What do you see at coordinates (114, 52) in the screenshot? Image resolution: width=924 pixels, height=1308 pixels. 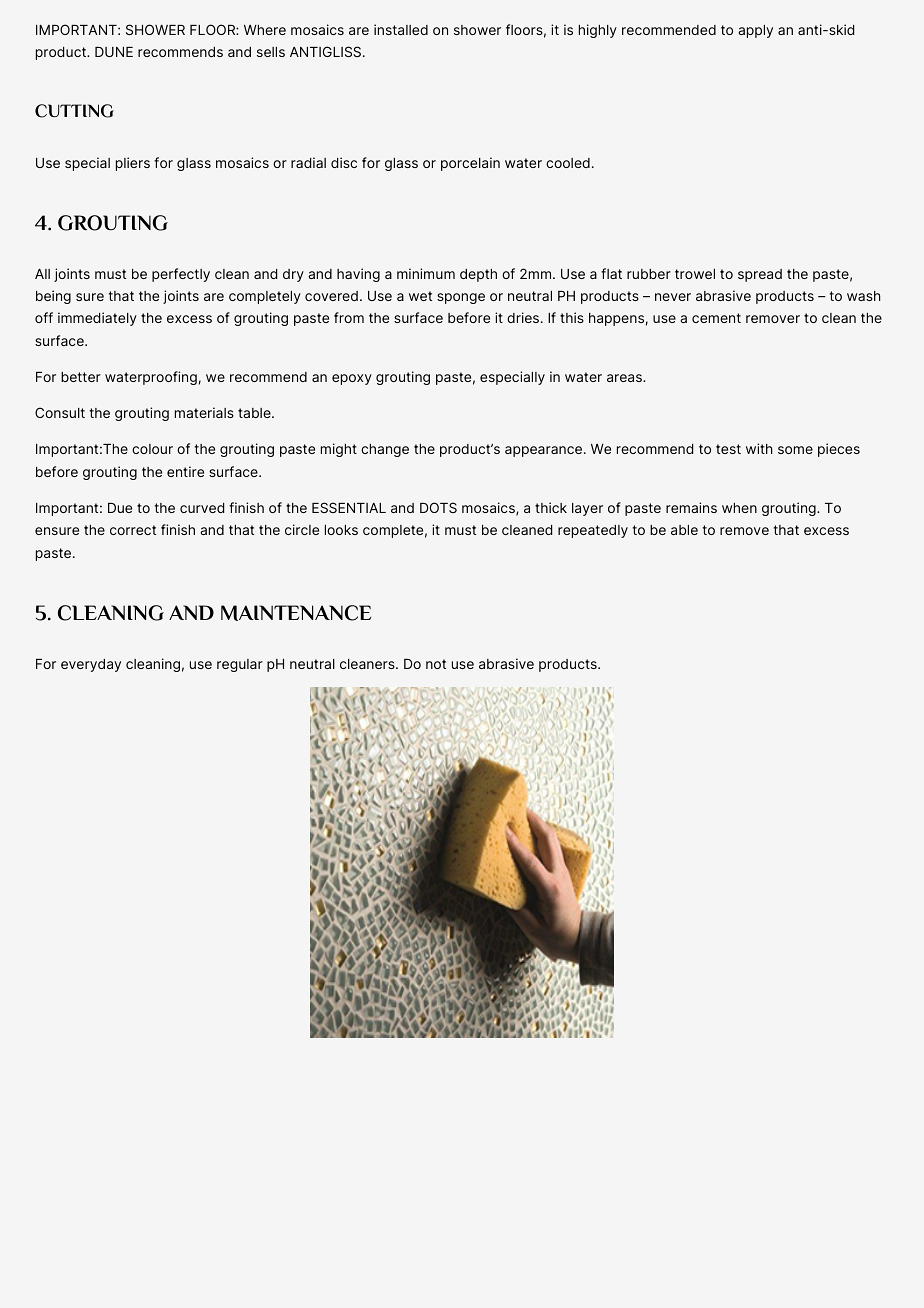 I see `DUNE` at bounding box center [114, 52].
